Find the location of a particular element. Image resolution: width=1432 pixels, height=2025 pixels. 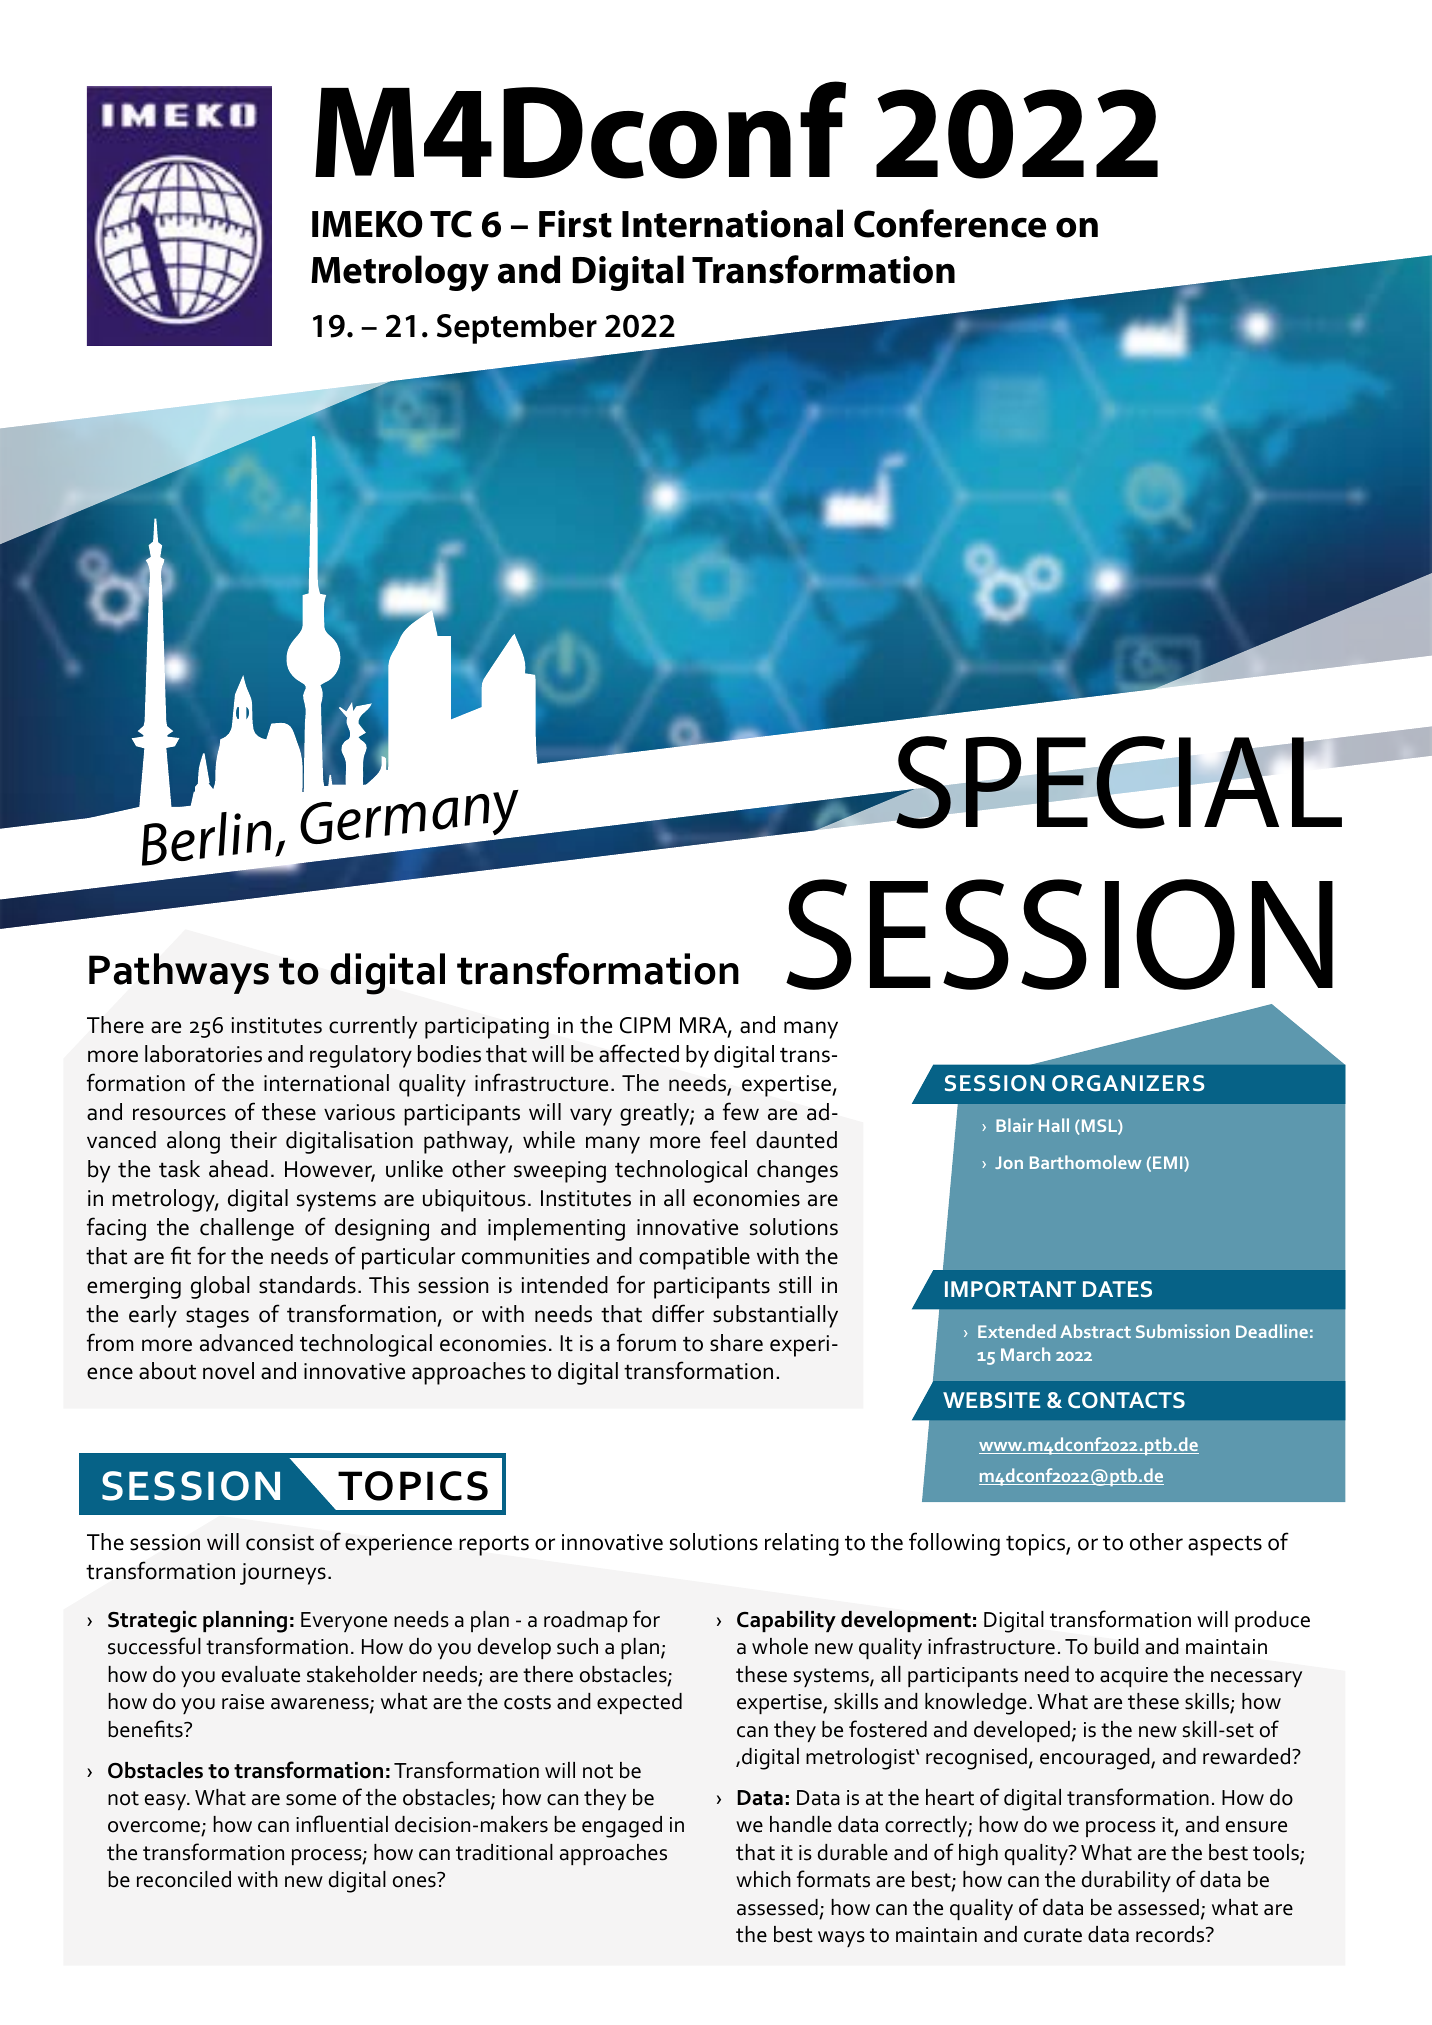

Blair is located at coordinates (1014, 1125).
